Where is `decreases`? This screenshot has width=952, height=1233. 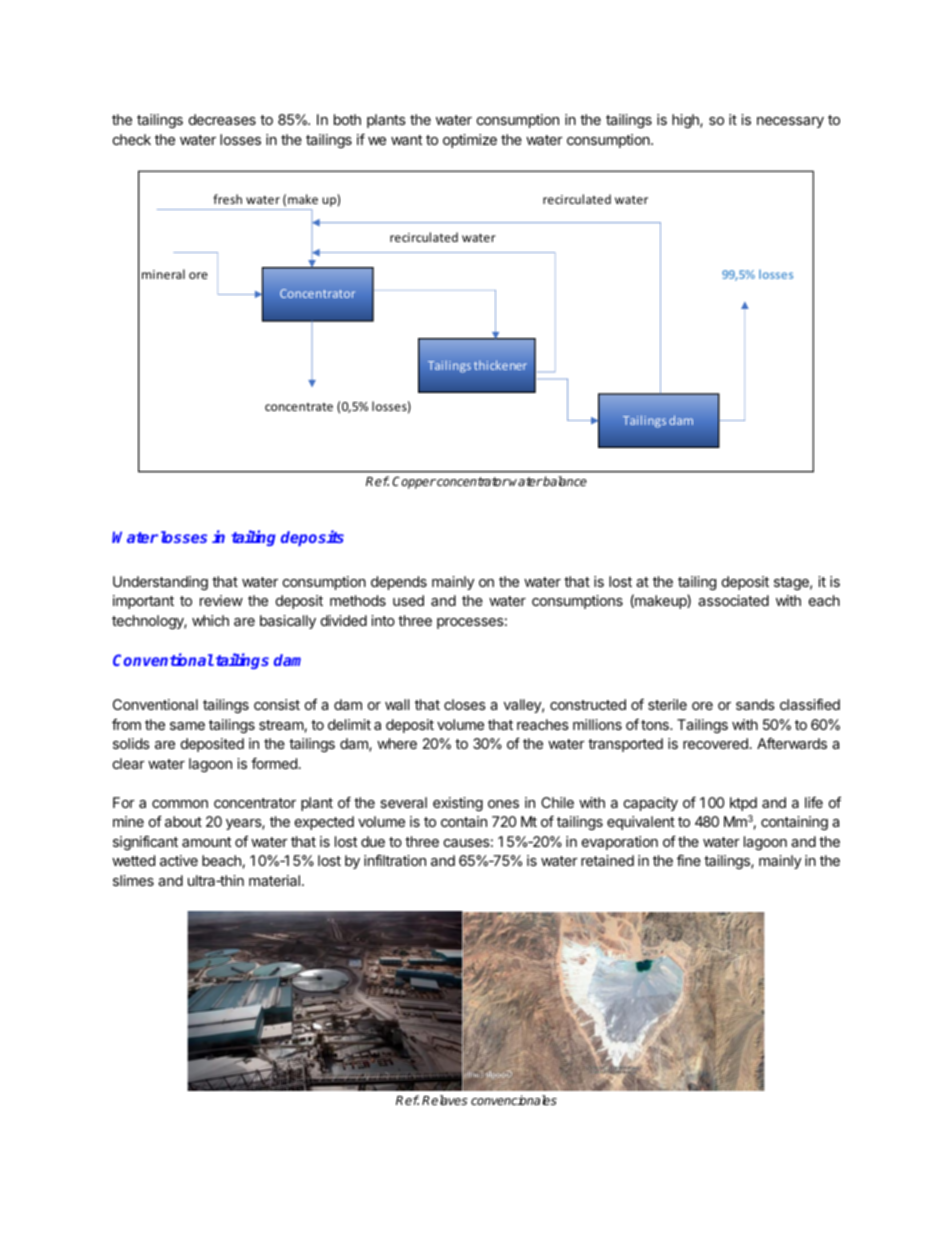 decreases is located at coordinates (222, 119).
